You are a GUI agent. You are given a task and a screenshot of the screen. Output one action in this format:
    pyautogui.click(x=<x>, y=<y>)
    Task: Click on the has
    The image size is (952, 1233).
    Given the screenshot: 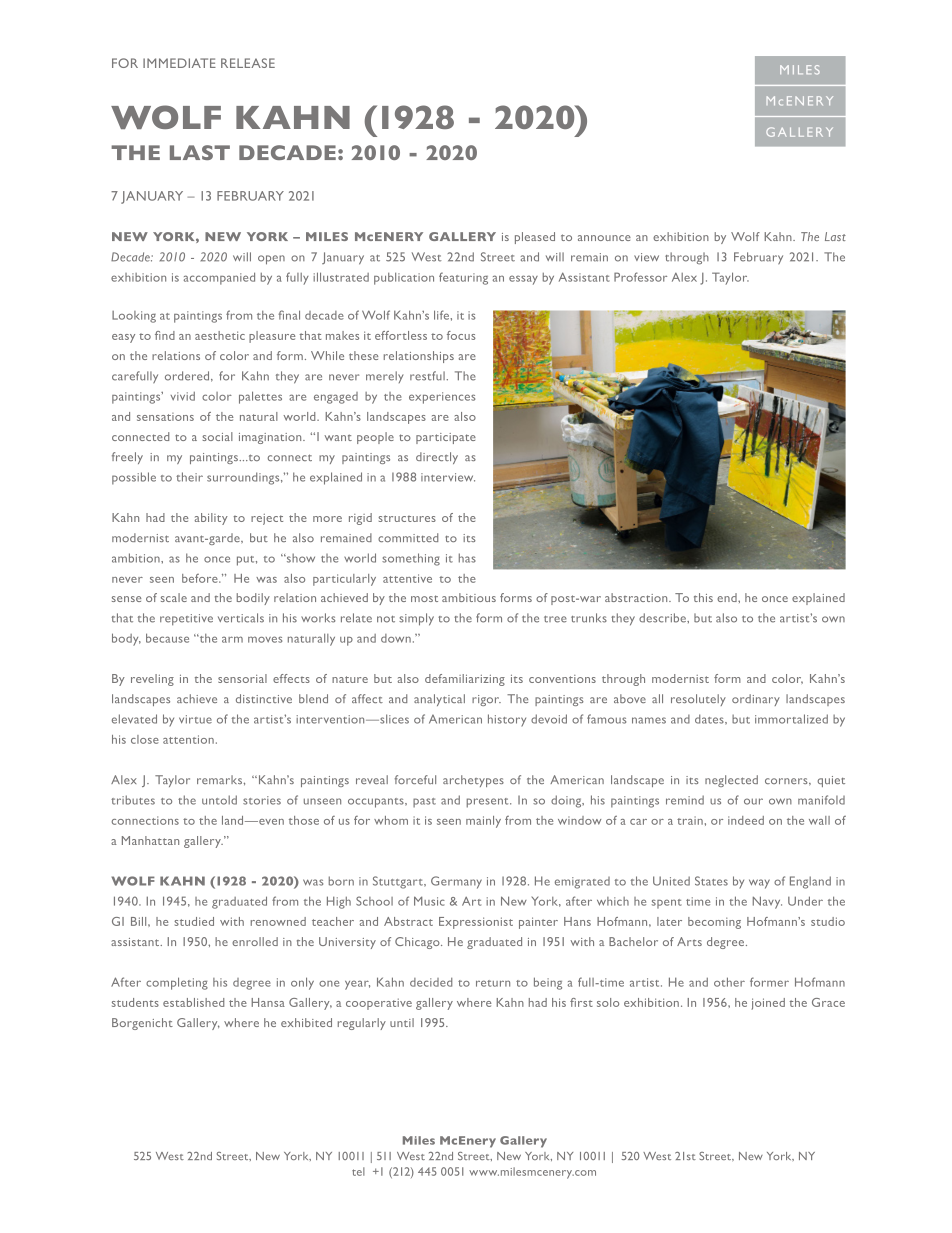 What is the action you would take?
    pyautogui.click(x=467, y=558)
